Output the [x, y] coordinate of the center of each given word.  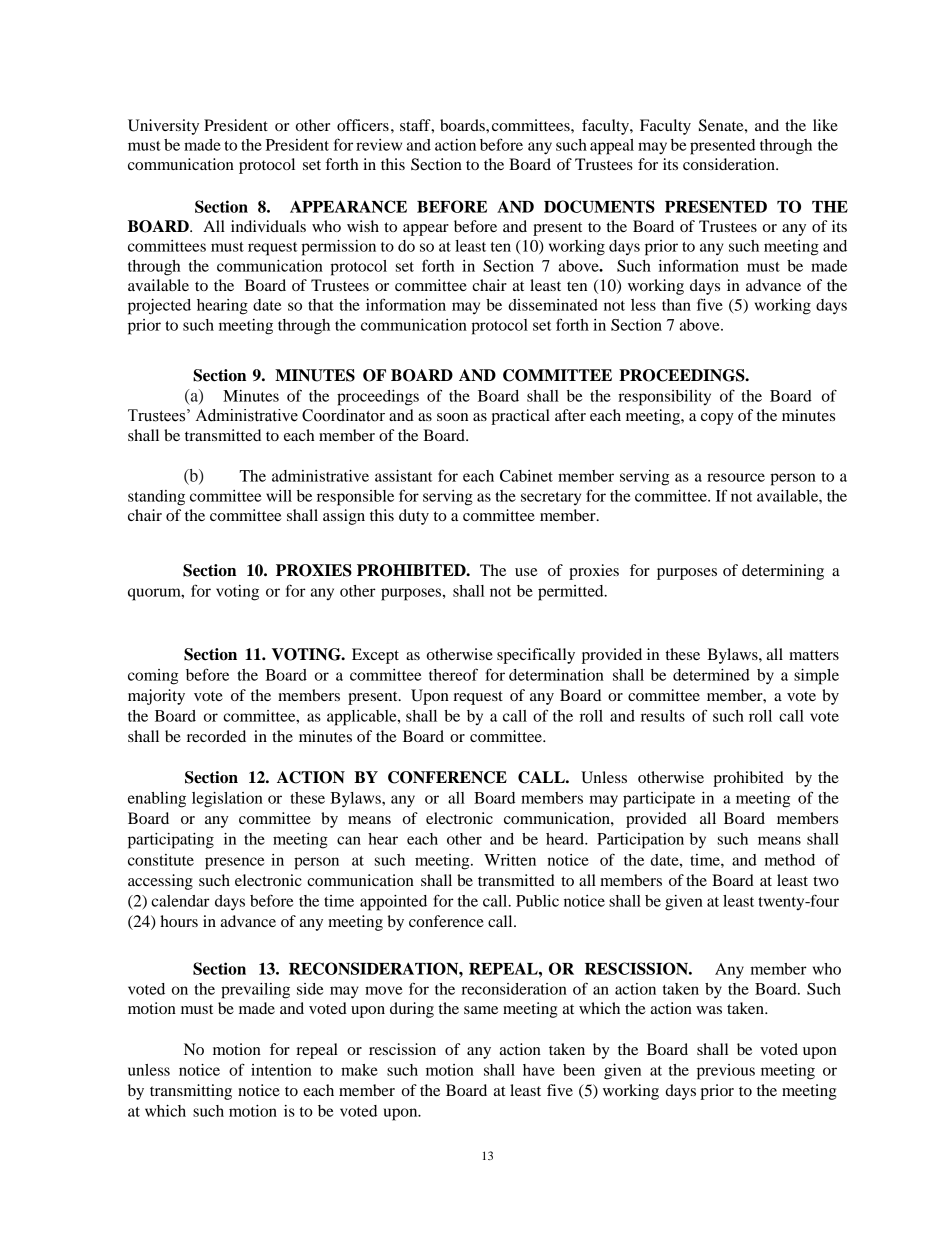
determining [783, 572]
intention [281, 1070]
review [379, 145]
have [539, 1070]
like [825, 125]
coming [153, 677]
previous [726, 1072]
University [163, 127]
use [526, 572]
